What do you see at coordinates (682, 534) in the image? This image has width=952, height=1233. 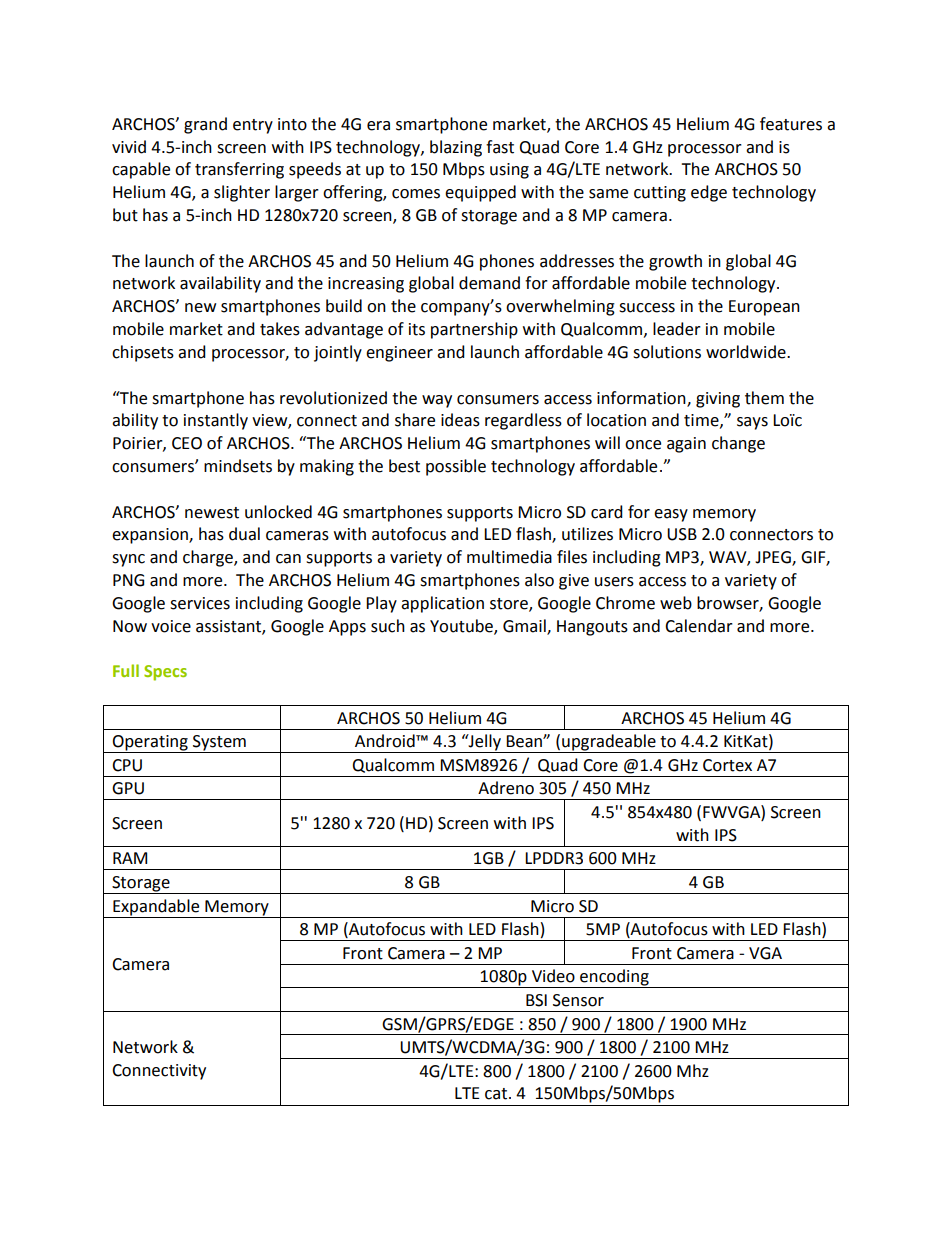 I see `USB` at bounding box center [682, 534].
